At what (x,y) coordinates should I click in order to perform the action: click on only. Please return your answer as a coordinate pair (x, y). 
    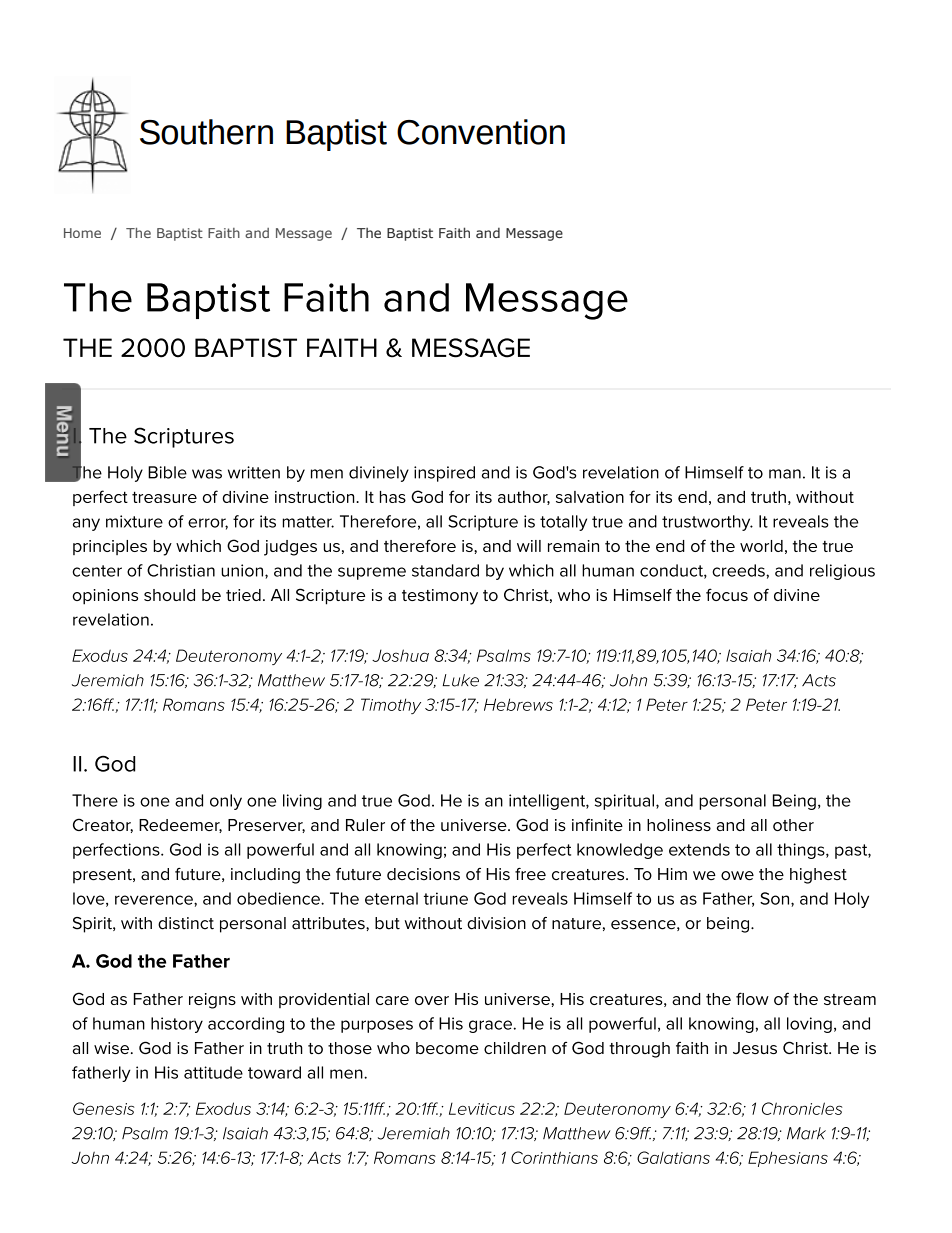
    Looking at the image, I should click on (226, 802).
